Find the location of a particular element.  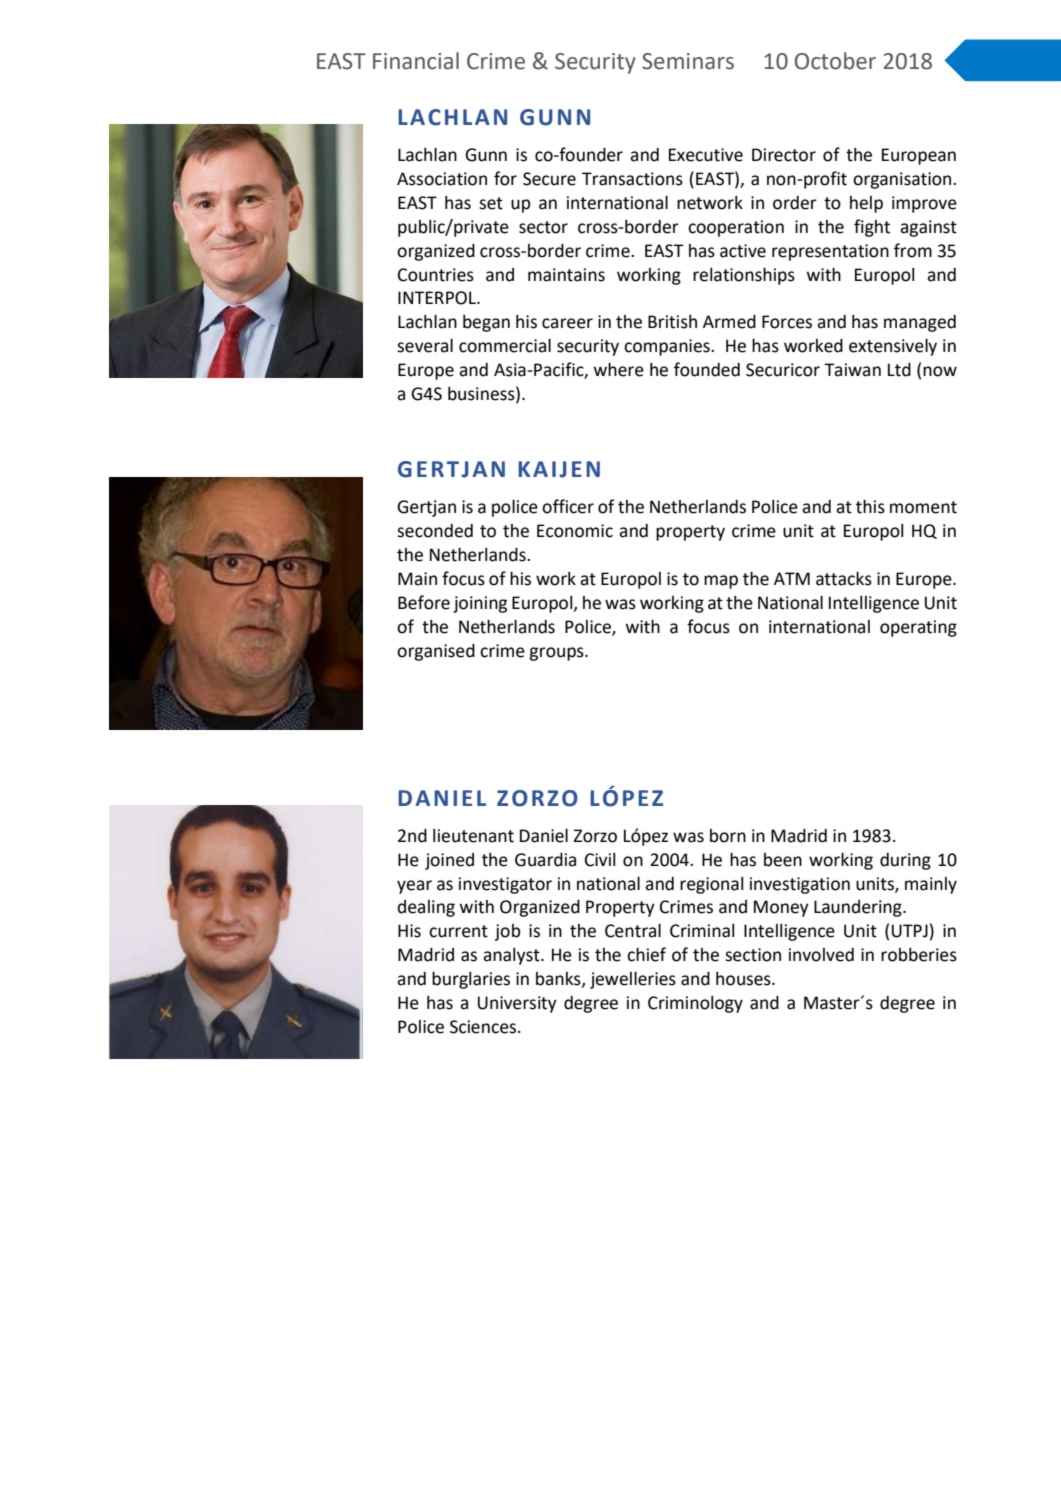

Seminars is located at coordinates (688, 61).
